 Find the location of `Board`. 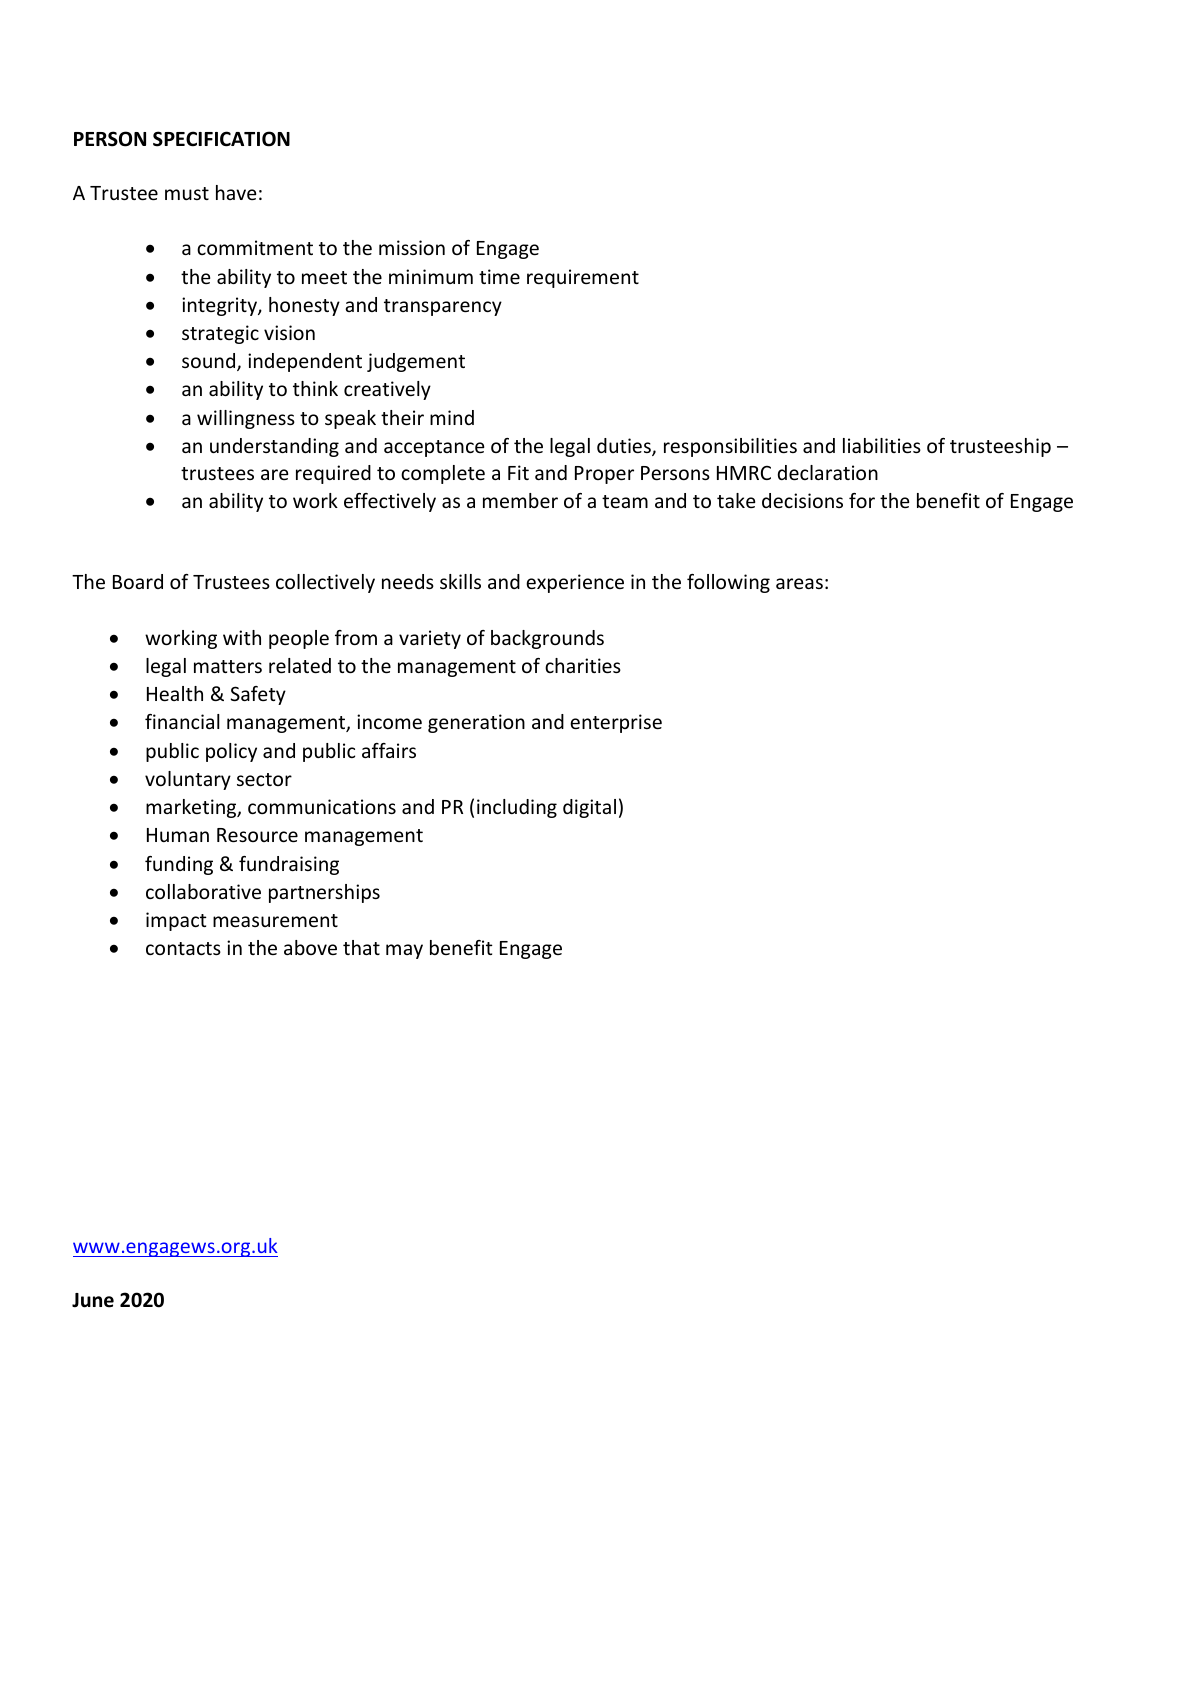

Board is located at coordinates (138, 581).
